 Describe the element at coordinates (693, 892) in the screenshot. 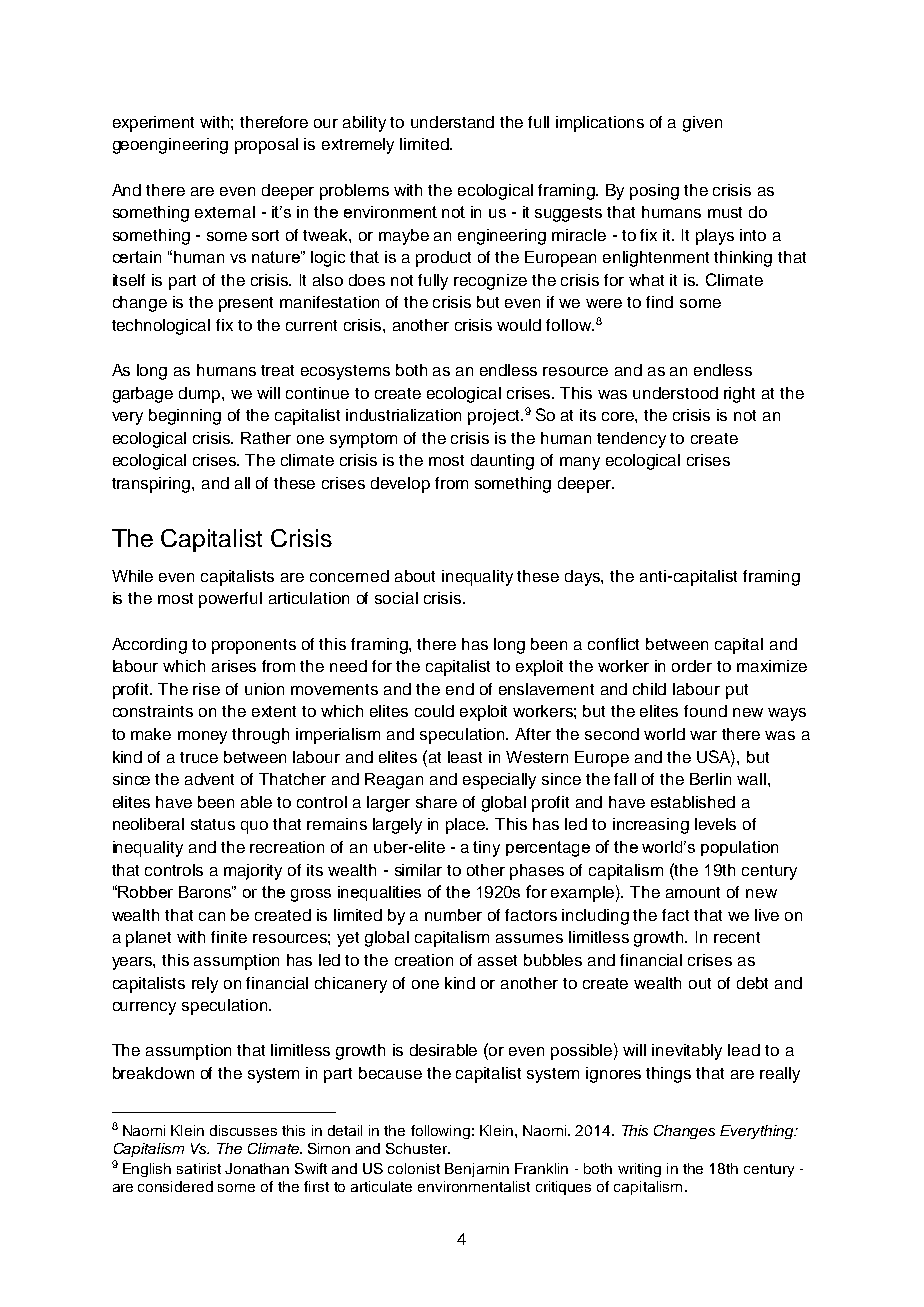

I see `amount` at that location.
